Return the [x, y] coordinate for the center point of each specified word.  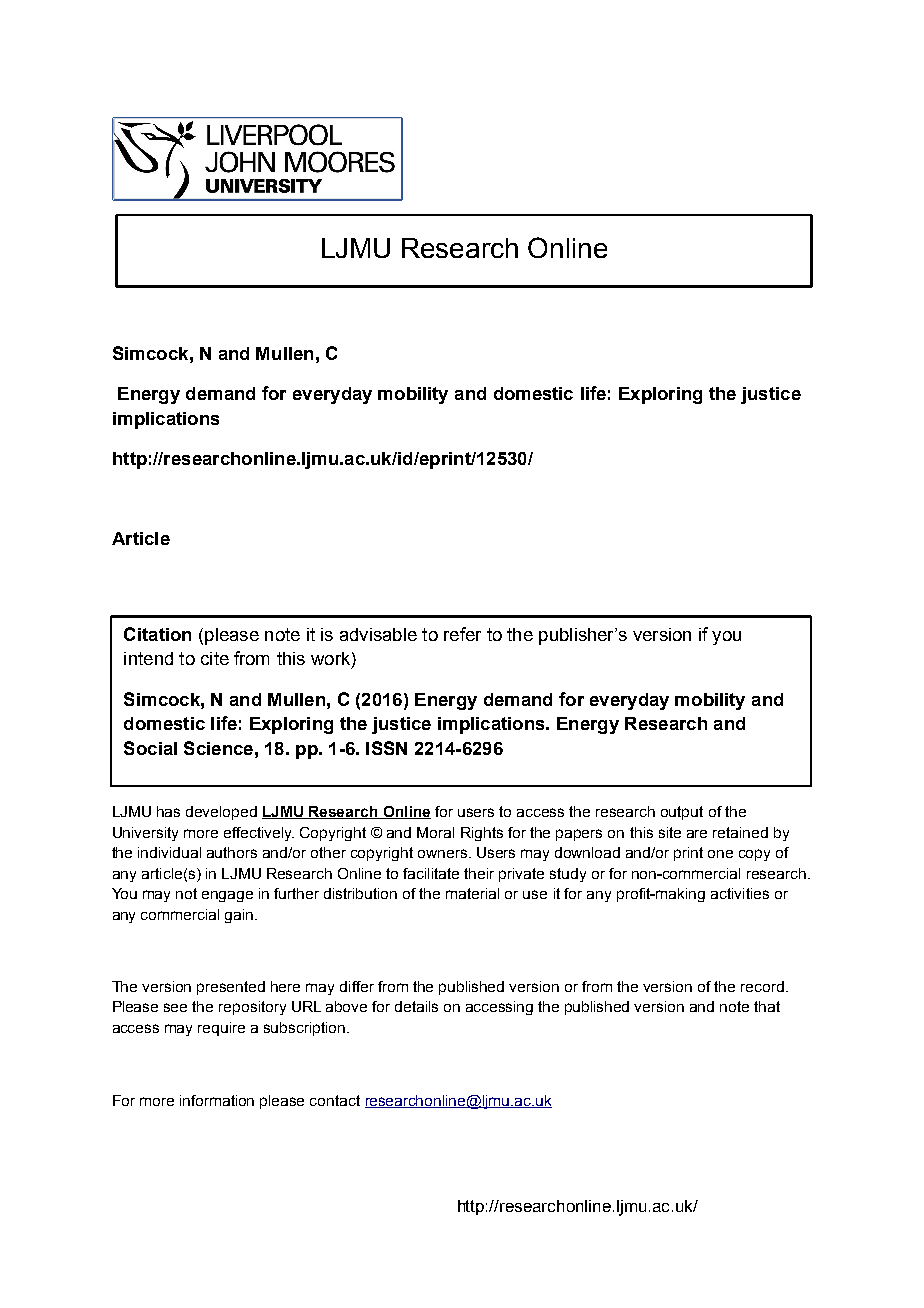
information [217, 1100]
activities [740, 893]
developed [221, 813]
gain [240, 916]
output [682, 813]
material [472, 893]
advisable [378, 634]
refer [462, 634]
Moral [435, 832]
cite [215, 658]
